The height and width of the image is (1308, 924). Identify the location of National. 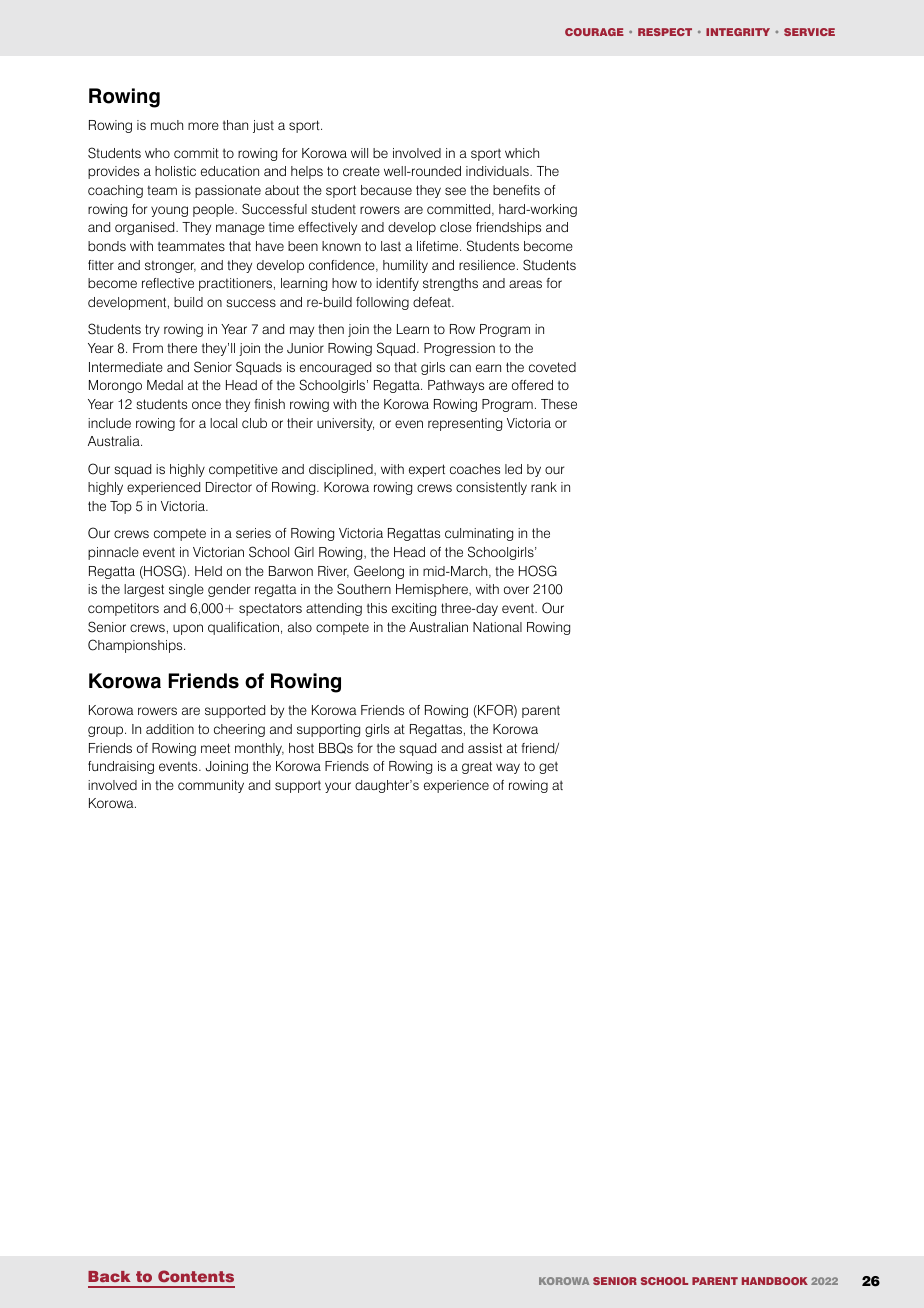
(497, 627).
